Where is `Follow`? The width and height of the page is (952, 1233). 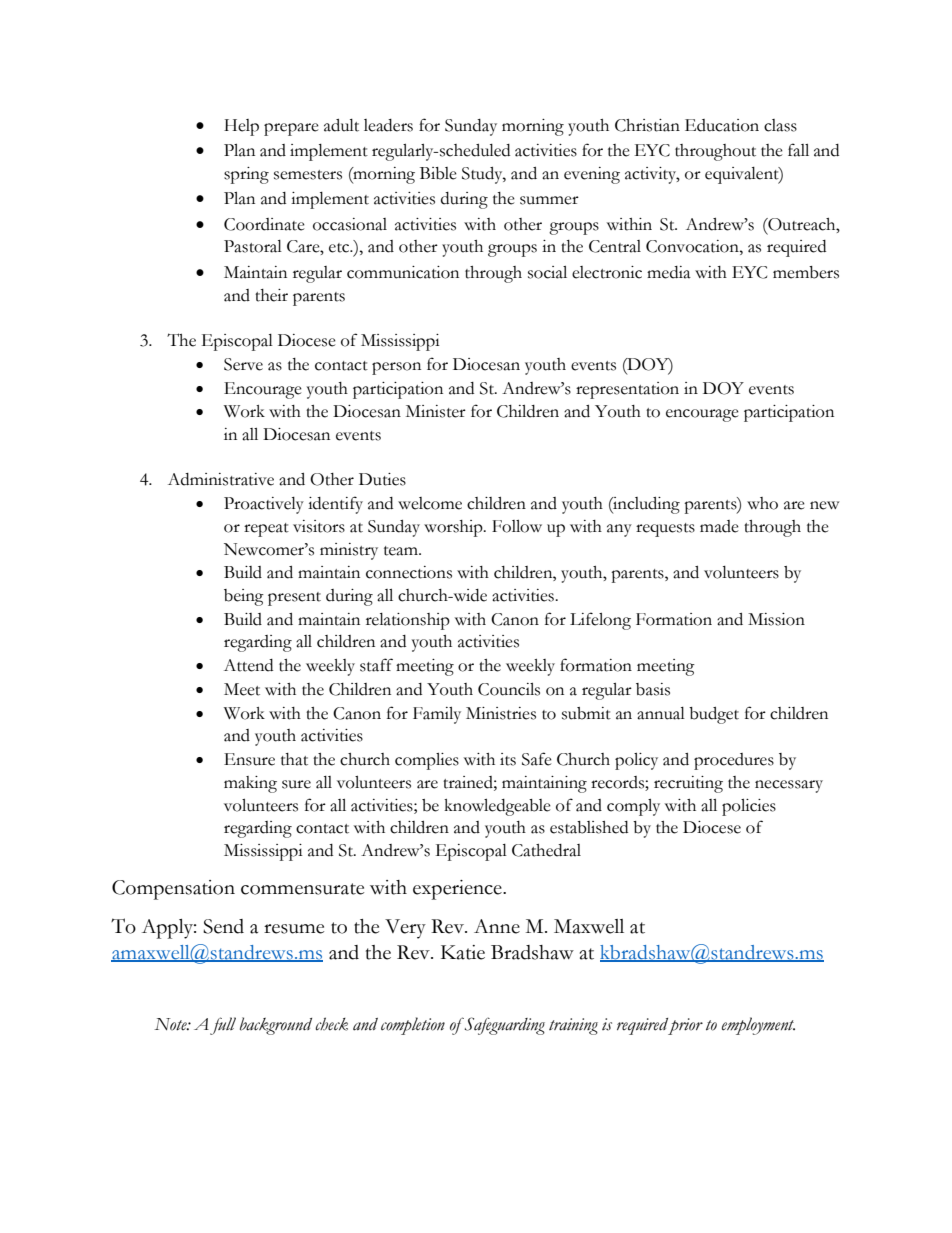
Follow is located at coordinates (517, 526).
